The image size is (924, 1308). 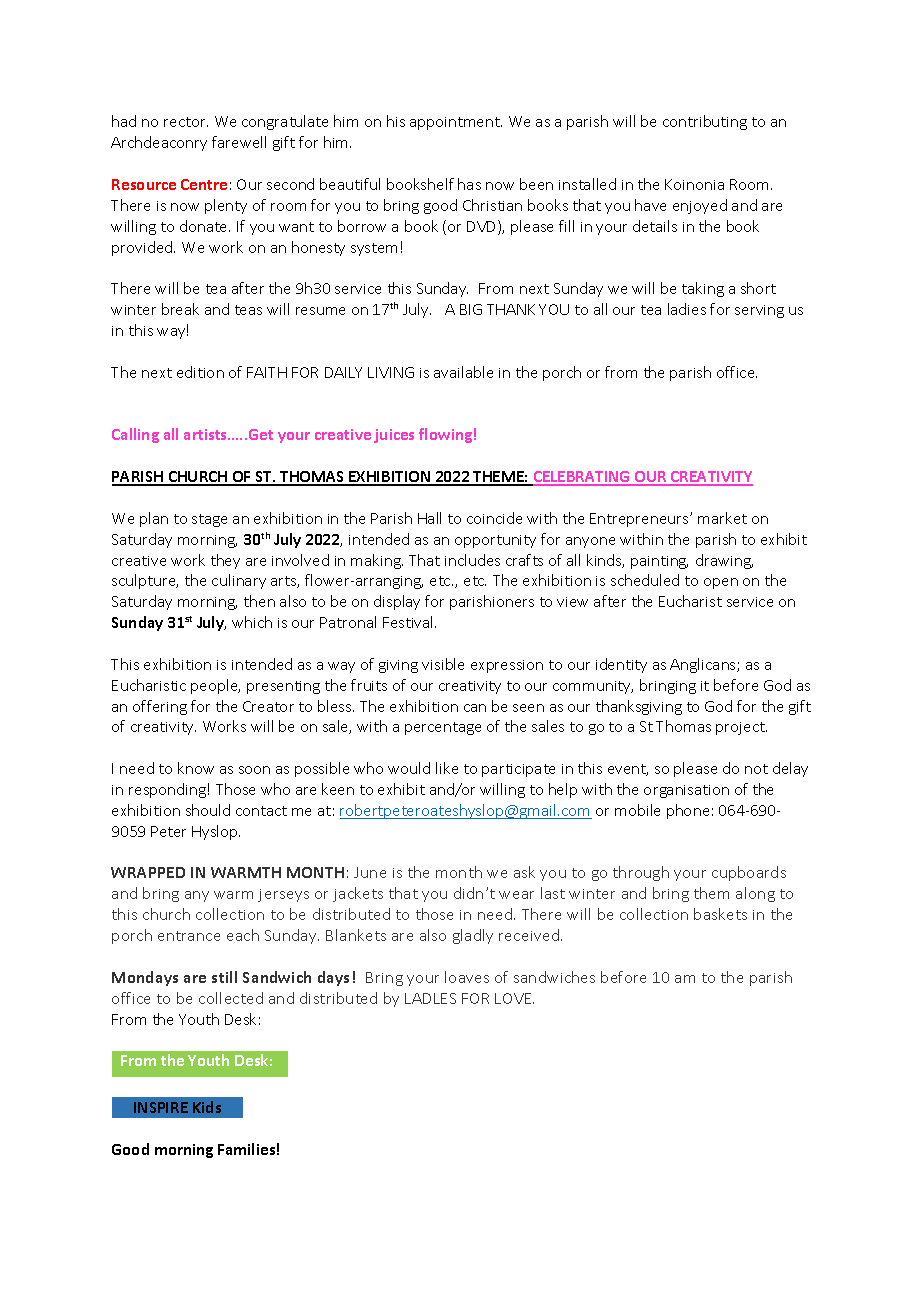 I want to click on open, so click(x=721, y=583).
